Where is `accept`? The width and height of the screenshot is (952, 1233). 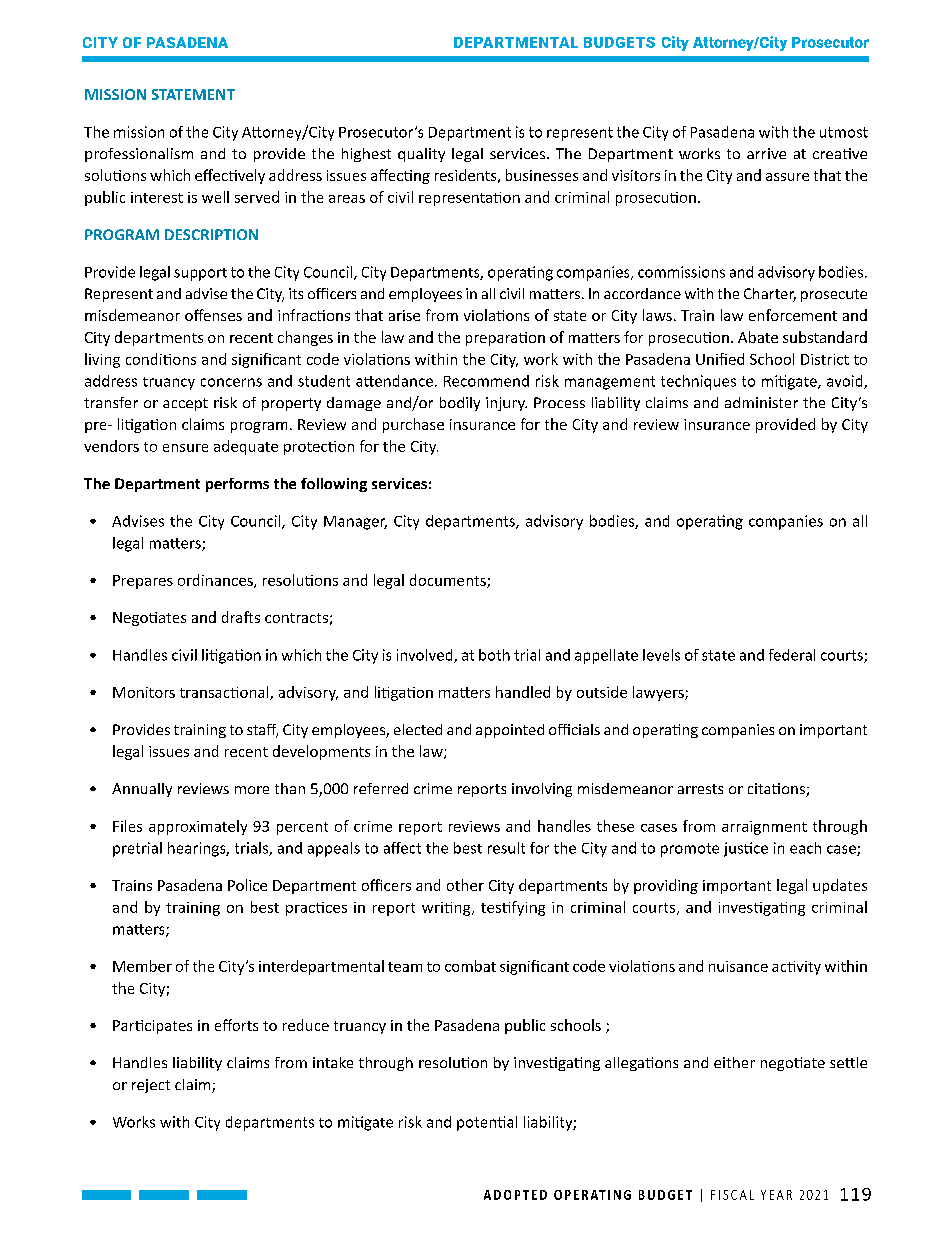 accept is located at coordinates (185, 404).
